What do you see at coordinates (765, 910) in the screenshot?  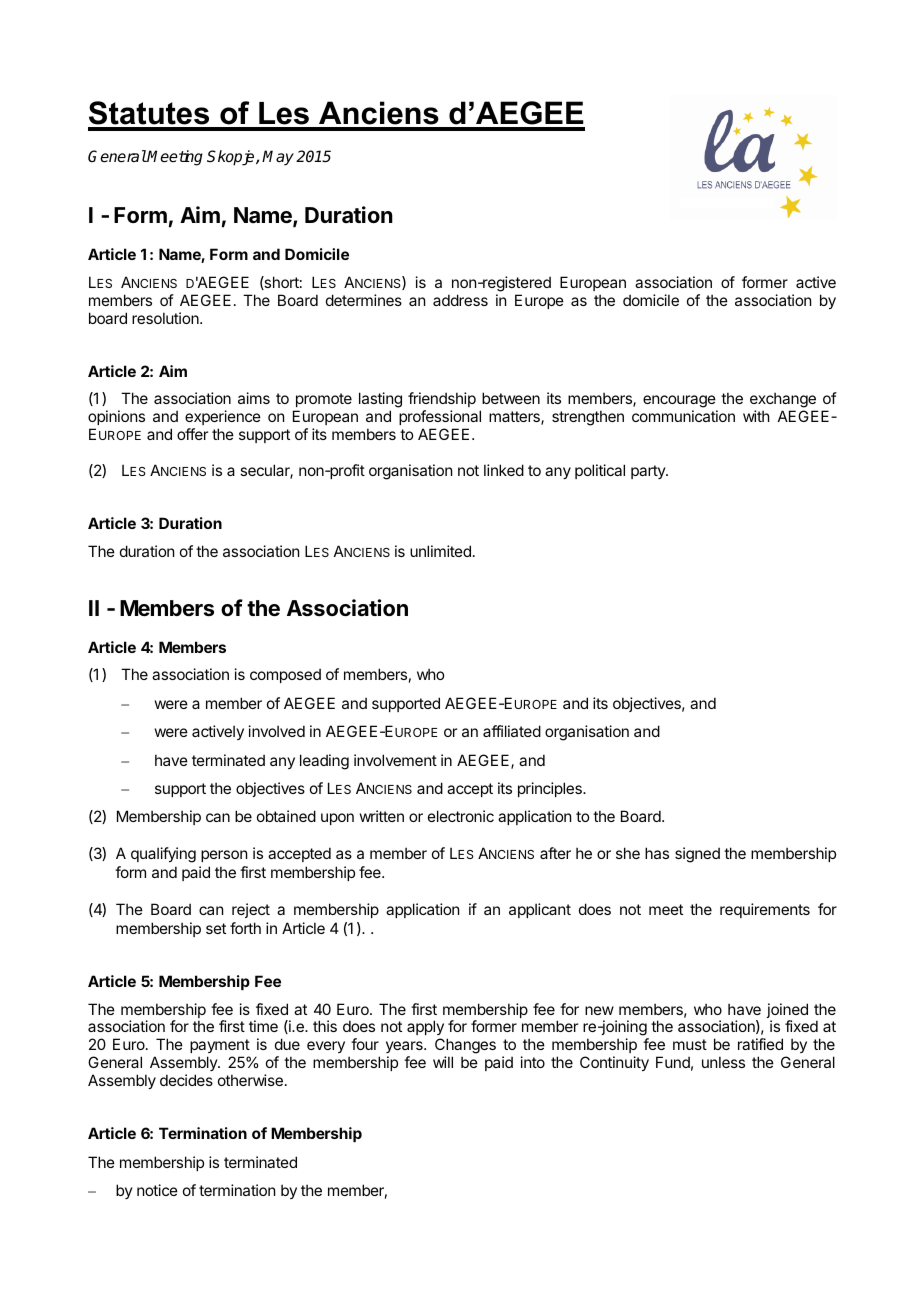 I see `requirements` at bounding box center [765, 910].
